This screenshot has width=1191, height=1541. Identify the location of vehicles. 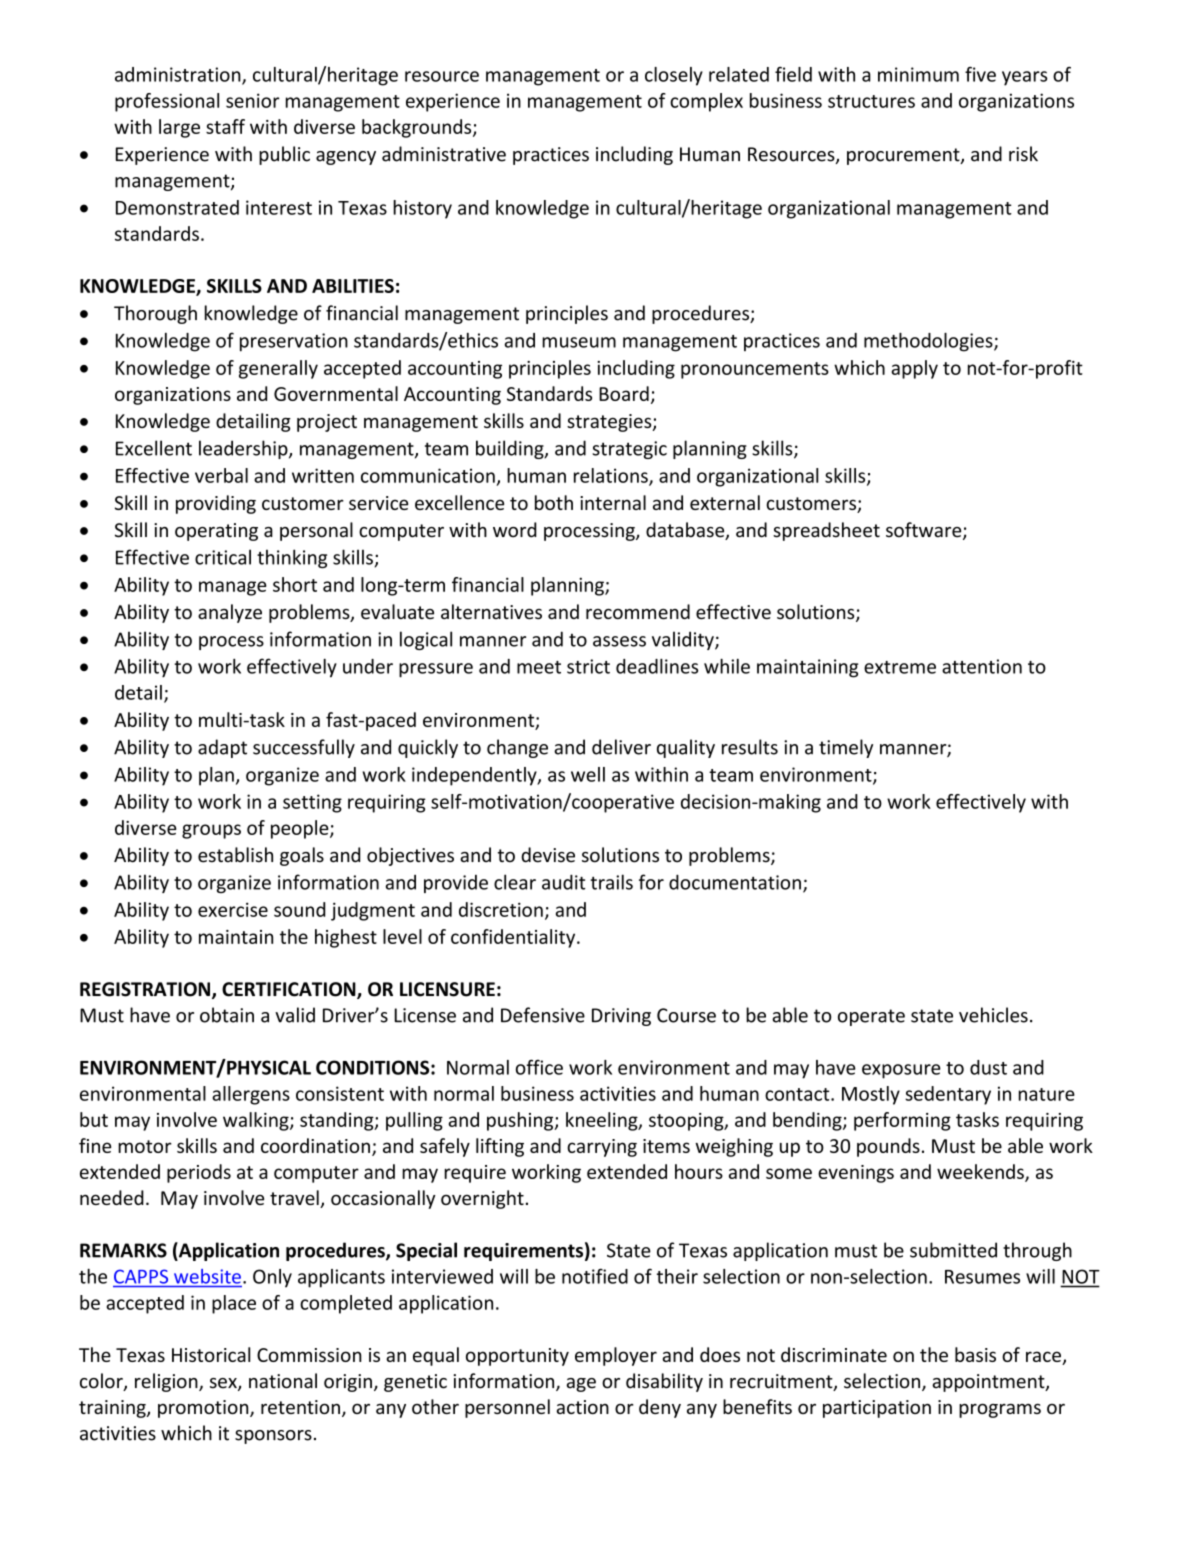
(993, 1015).
